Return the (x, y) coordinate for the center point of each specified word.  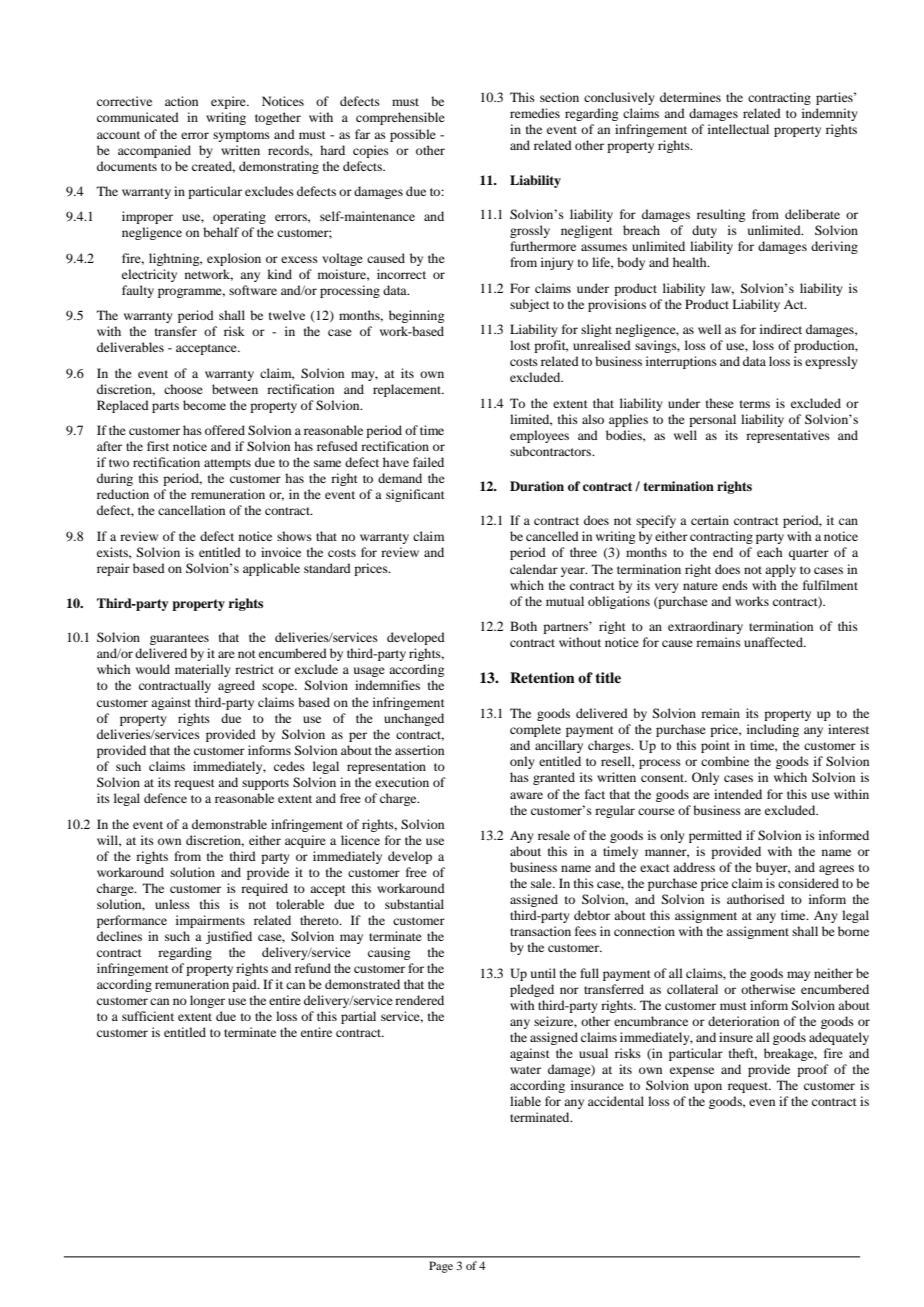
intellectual (738, 129)
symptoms (241, 136)
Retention (542, 677)
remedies (535, 113)
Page (441, 1267)
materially (203, 670)
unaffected (774, 642)
